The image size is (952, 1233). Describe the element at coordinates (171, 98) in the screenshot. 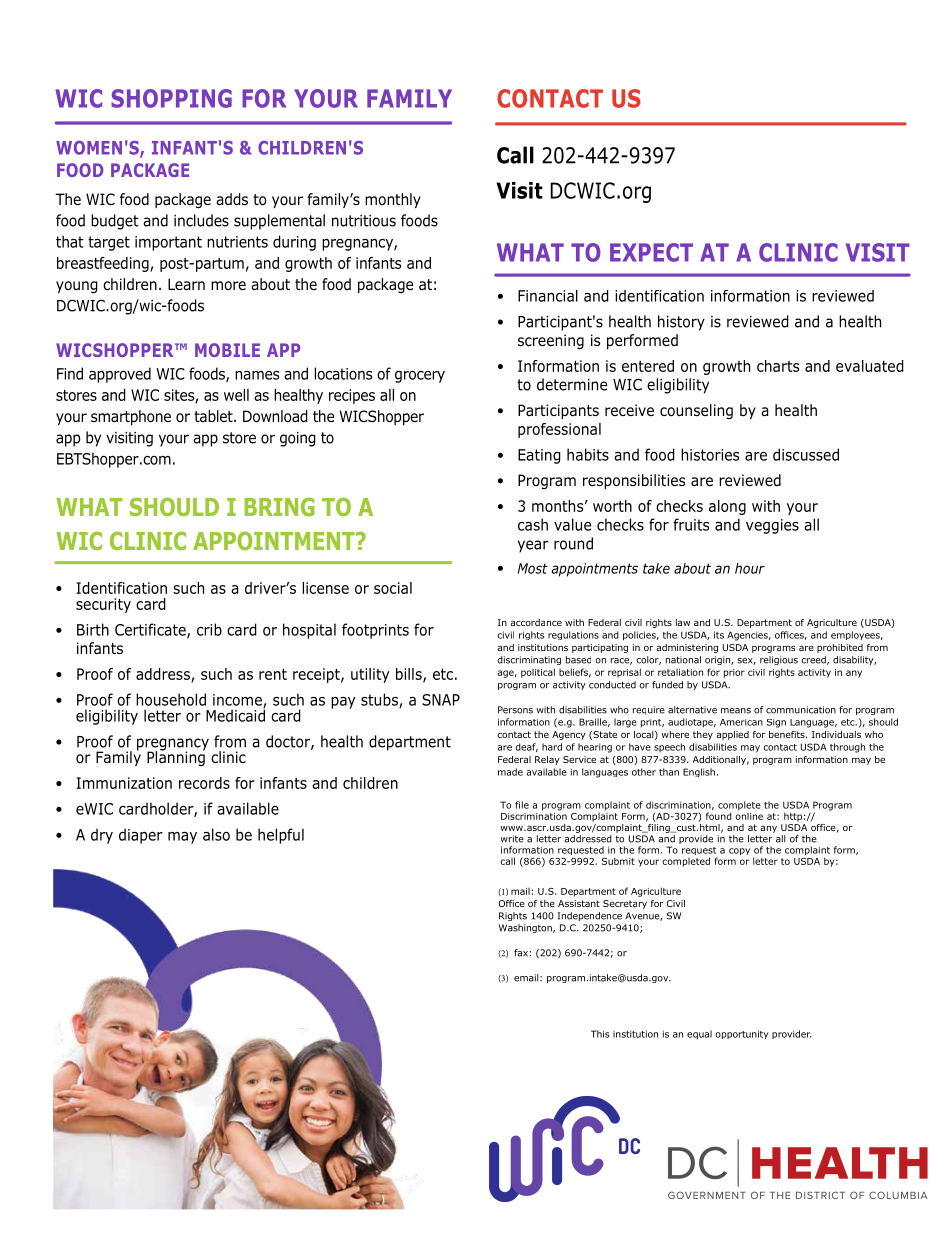

I see `SHOPPING` at that location.
